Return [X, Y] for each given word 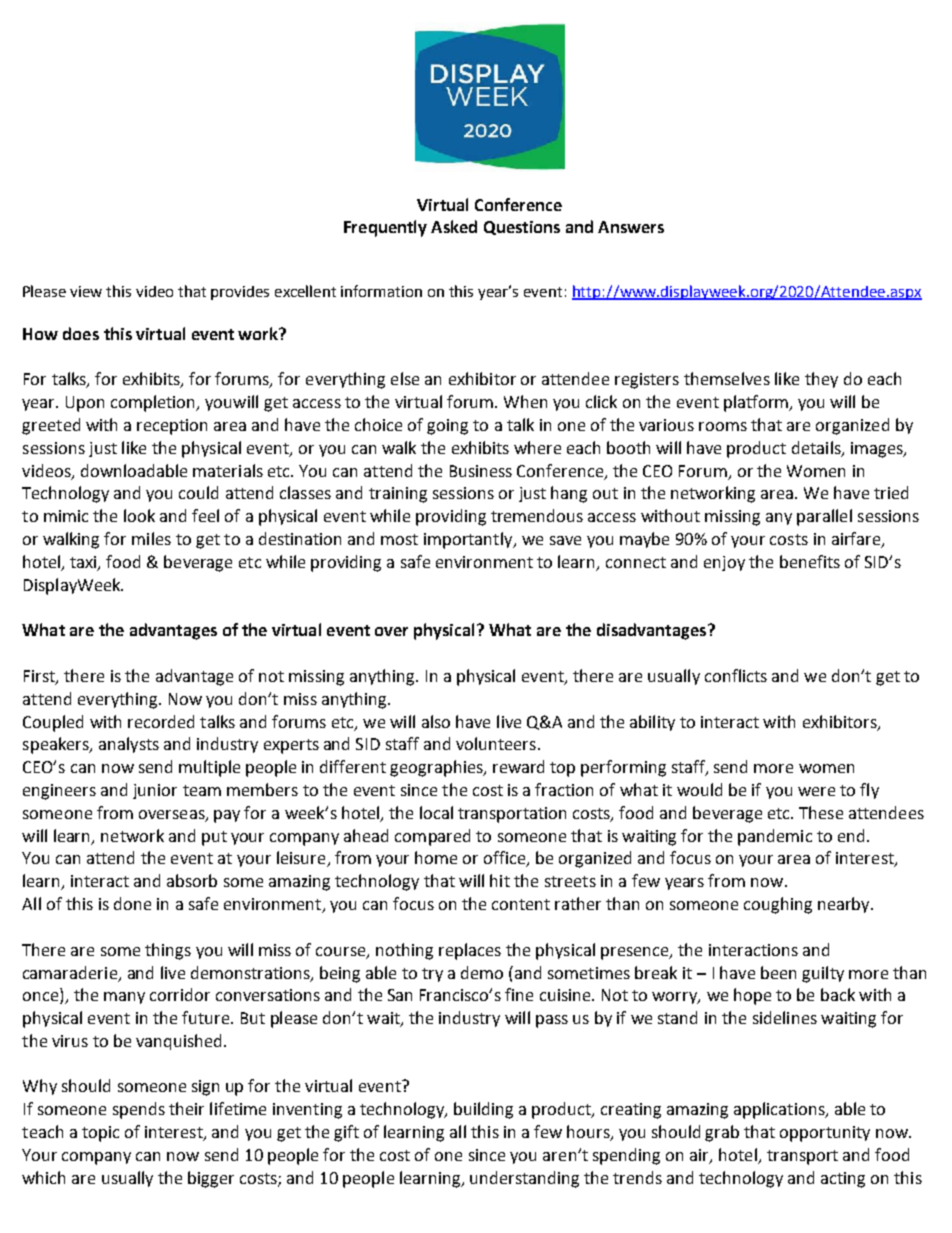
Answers [631, 227]
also [436, 721]
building [483, 1110]
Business [481, 471]
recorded [161, 721]
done [132, 903]
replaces [470, 951]
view [86, 291]
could [198, 492]
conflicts [736, 675]
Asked [454, 226]
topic [100, 1134]
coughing [778, 905]
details [817, 448]
